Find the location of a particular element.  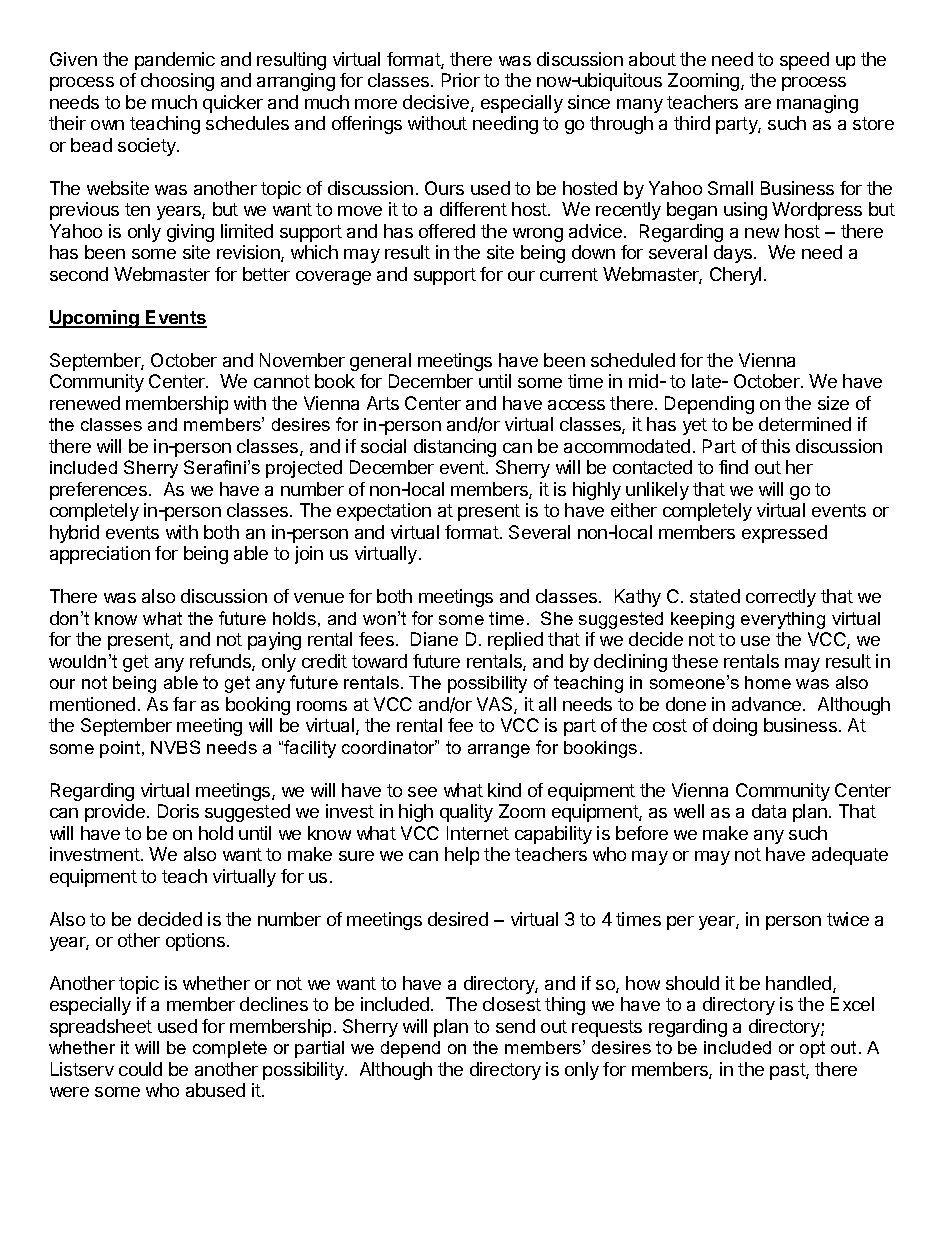

could is located at coordinates (140, 1069).
